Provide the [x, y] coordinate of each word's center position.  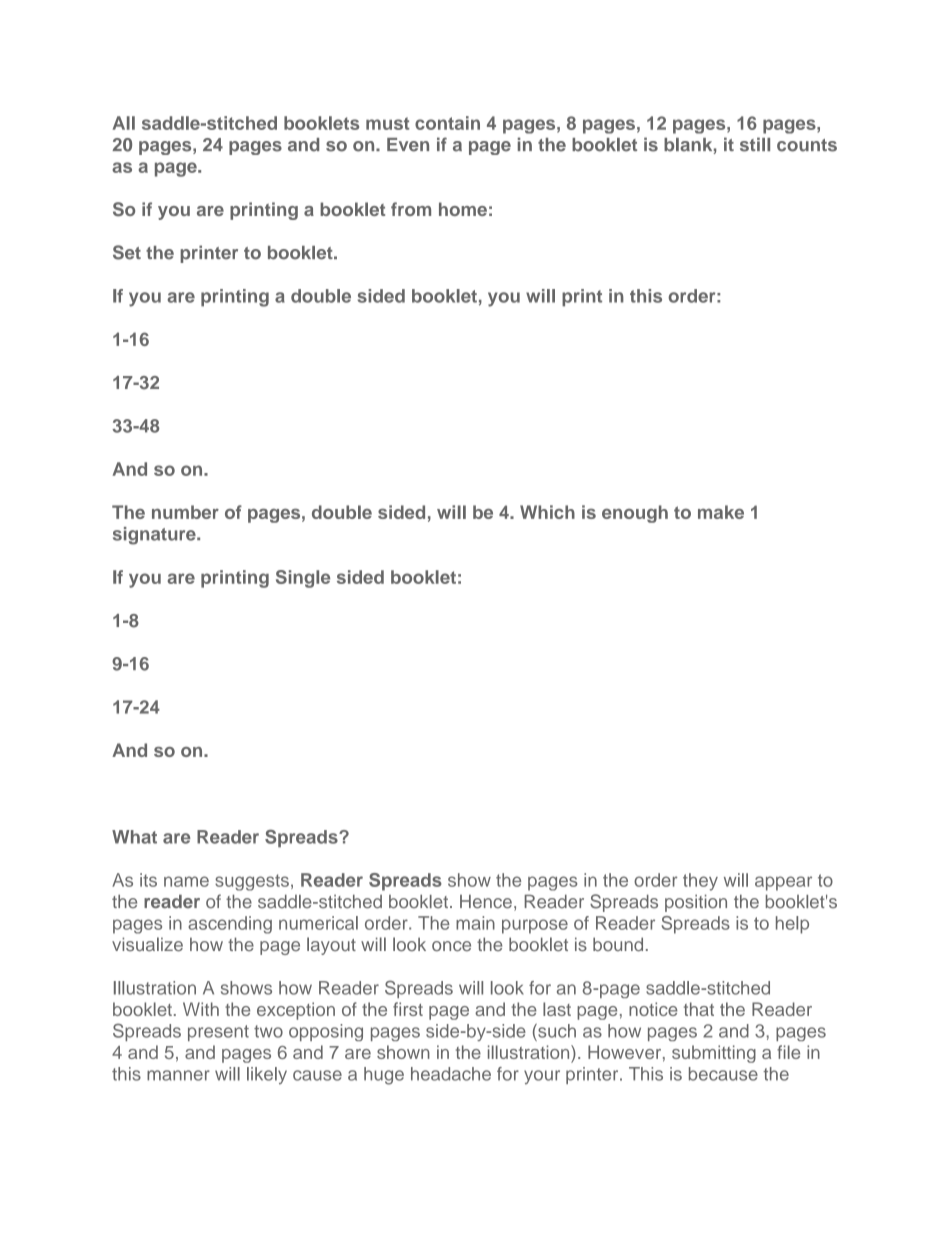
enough [635, 514]
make [721, 512]
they [700, 882]
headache [451, 1074]
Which [547, 512]
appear [783, 883]
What [134, 837]
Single [303, 579]
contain [447, 123]
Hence [486, 901]
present [218, 1033]
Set [127, 252]
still [755, 144]
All [123, 123]
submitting [714, 1054]
